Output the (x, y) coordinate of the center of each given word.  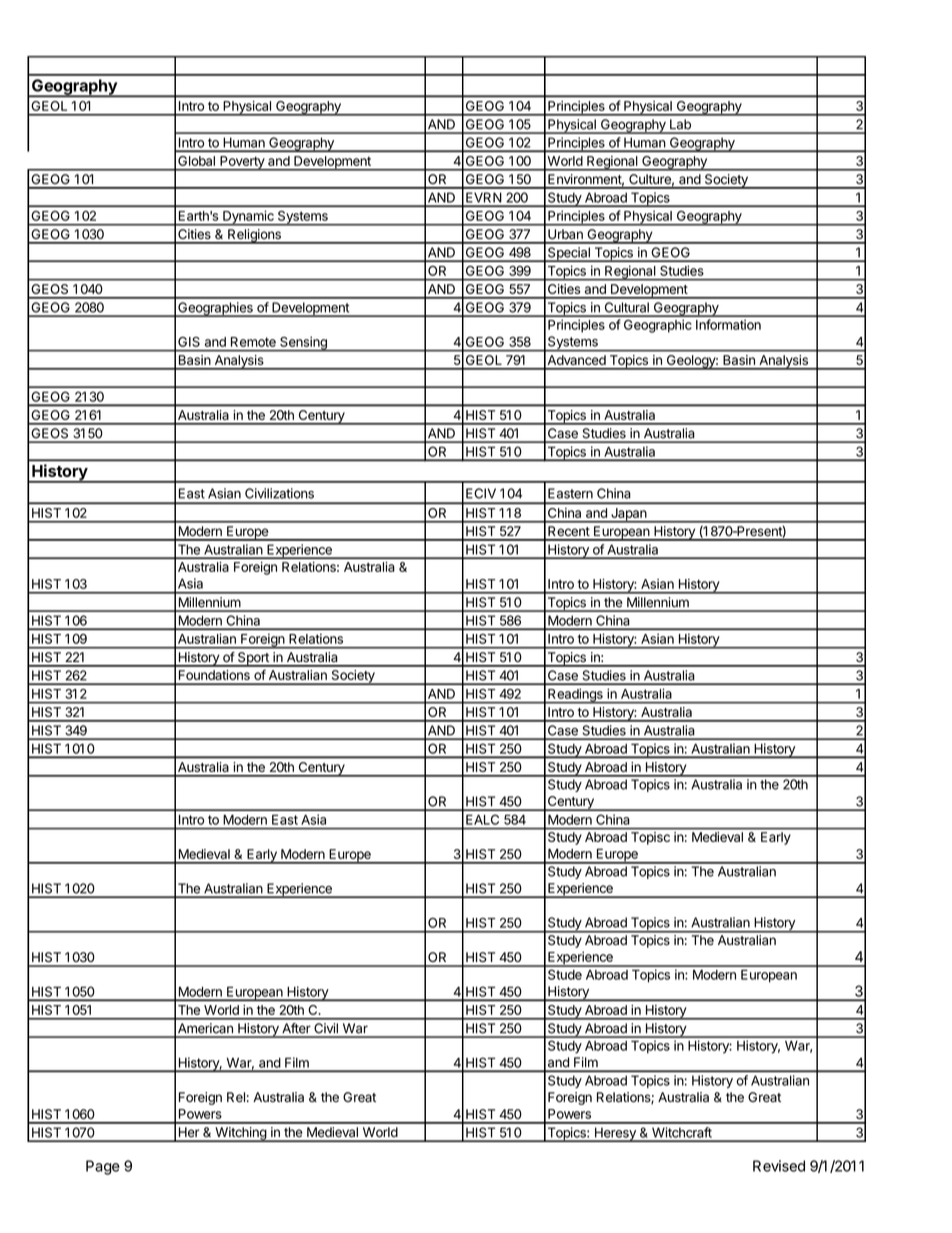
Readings (575, 696)
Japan (629, 515)
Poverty (242, 163)
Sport (253, 659)
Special (569, 254)
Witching (240, 1134)
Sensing (303, 344)
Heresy (615, 1134)
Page (103, 1167)
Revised (779, 1166)
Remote (253, 342)
